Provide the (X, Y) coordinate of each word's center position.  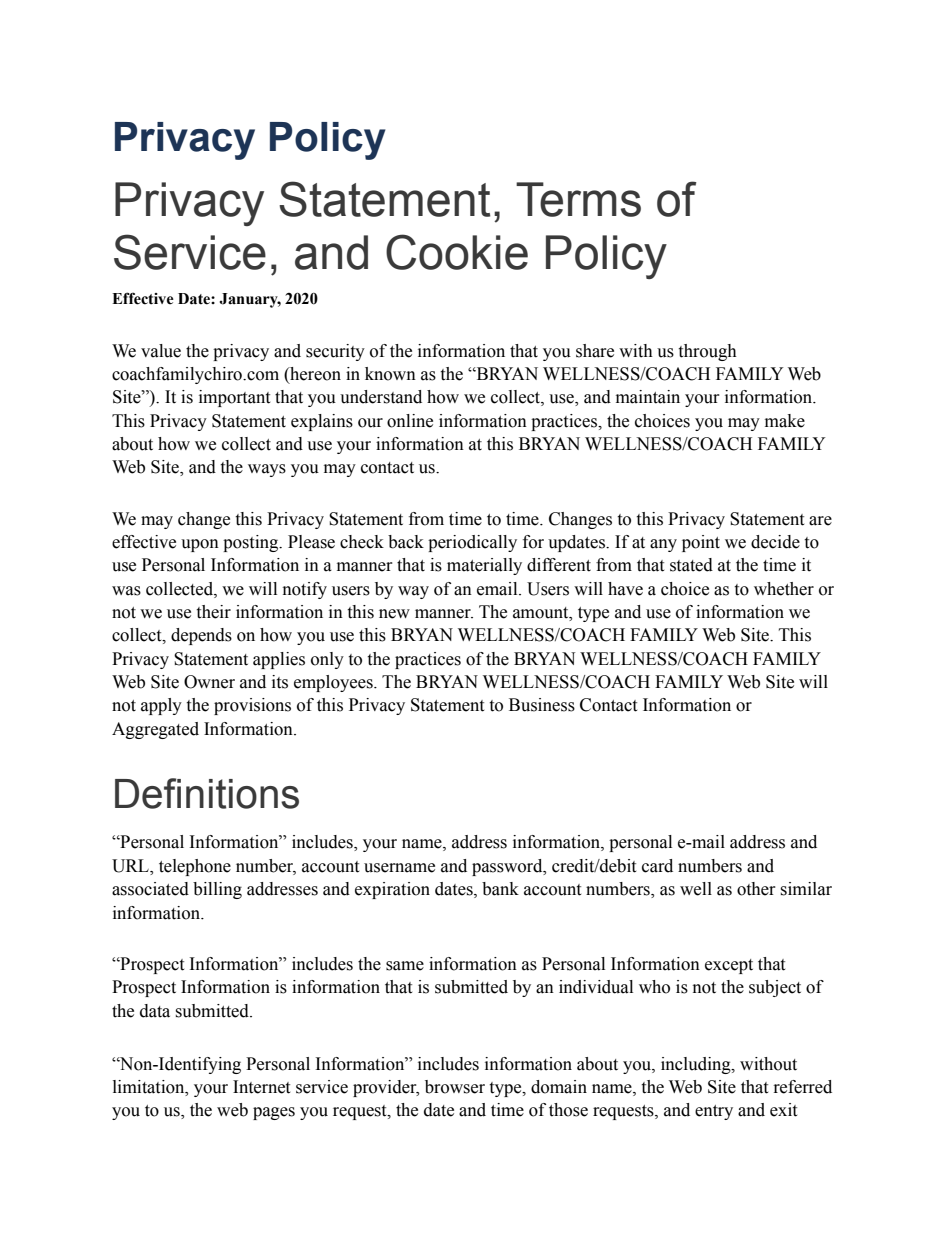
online (410, 421)
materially (484, 566)
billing (217, 890)
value (161, 351)
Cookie (457, 252)
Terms (578, 199)
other (756, 889)
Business (542, 705)
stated (691, 565)
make (785, 421)
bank (500, 889)
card (657, 866)
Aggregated (155, 730)
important (234, 398)
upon (200, 545)
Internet (261, 1087)
